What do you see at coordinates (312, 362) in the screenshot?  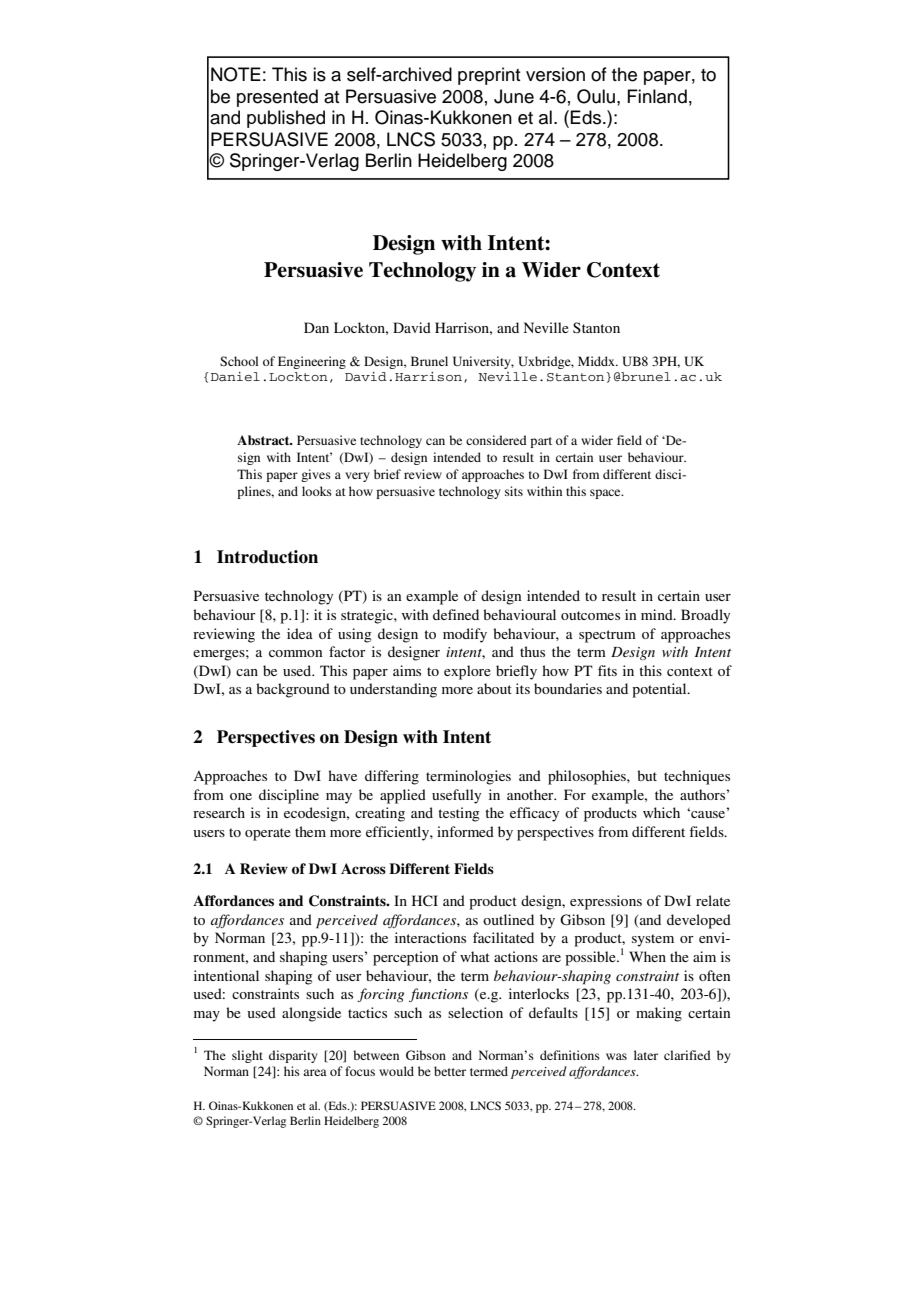 I see `Engineering` at bounding box center [312, 362].
